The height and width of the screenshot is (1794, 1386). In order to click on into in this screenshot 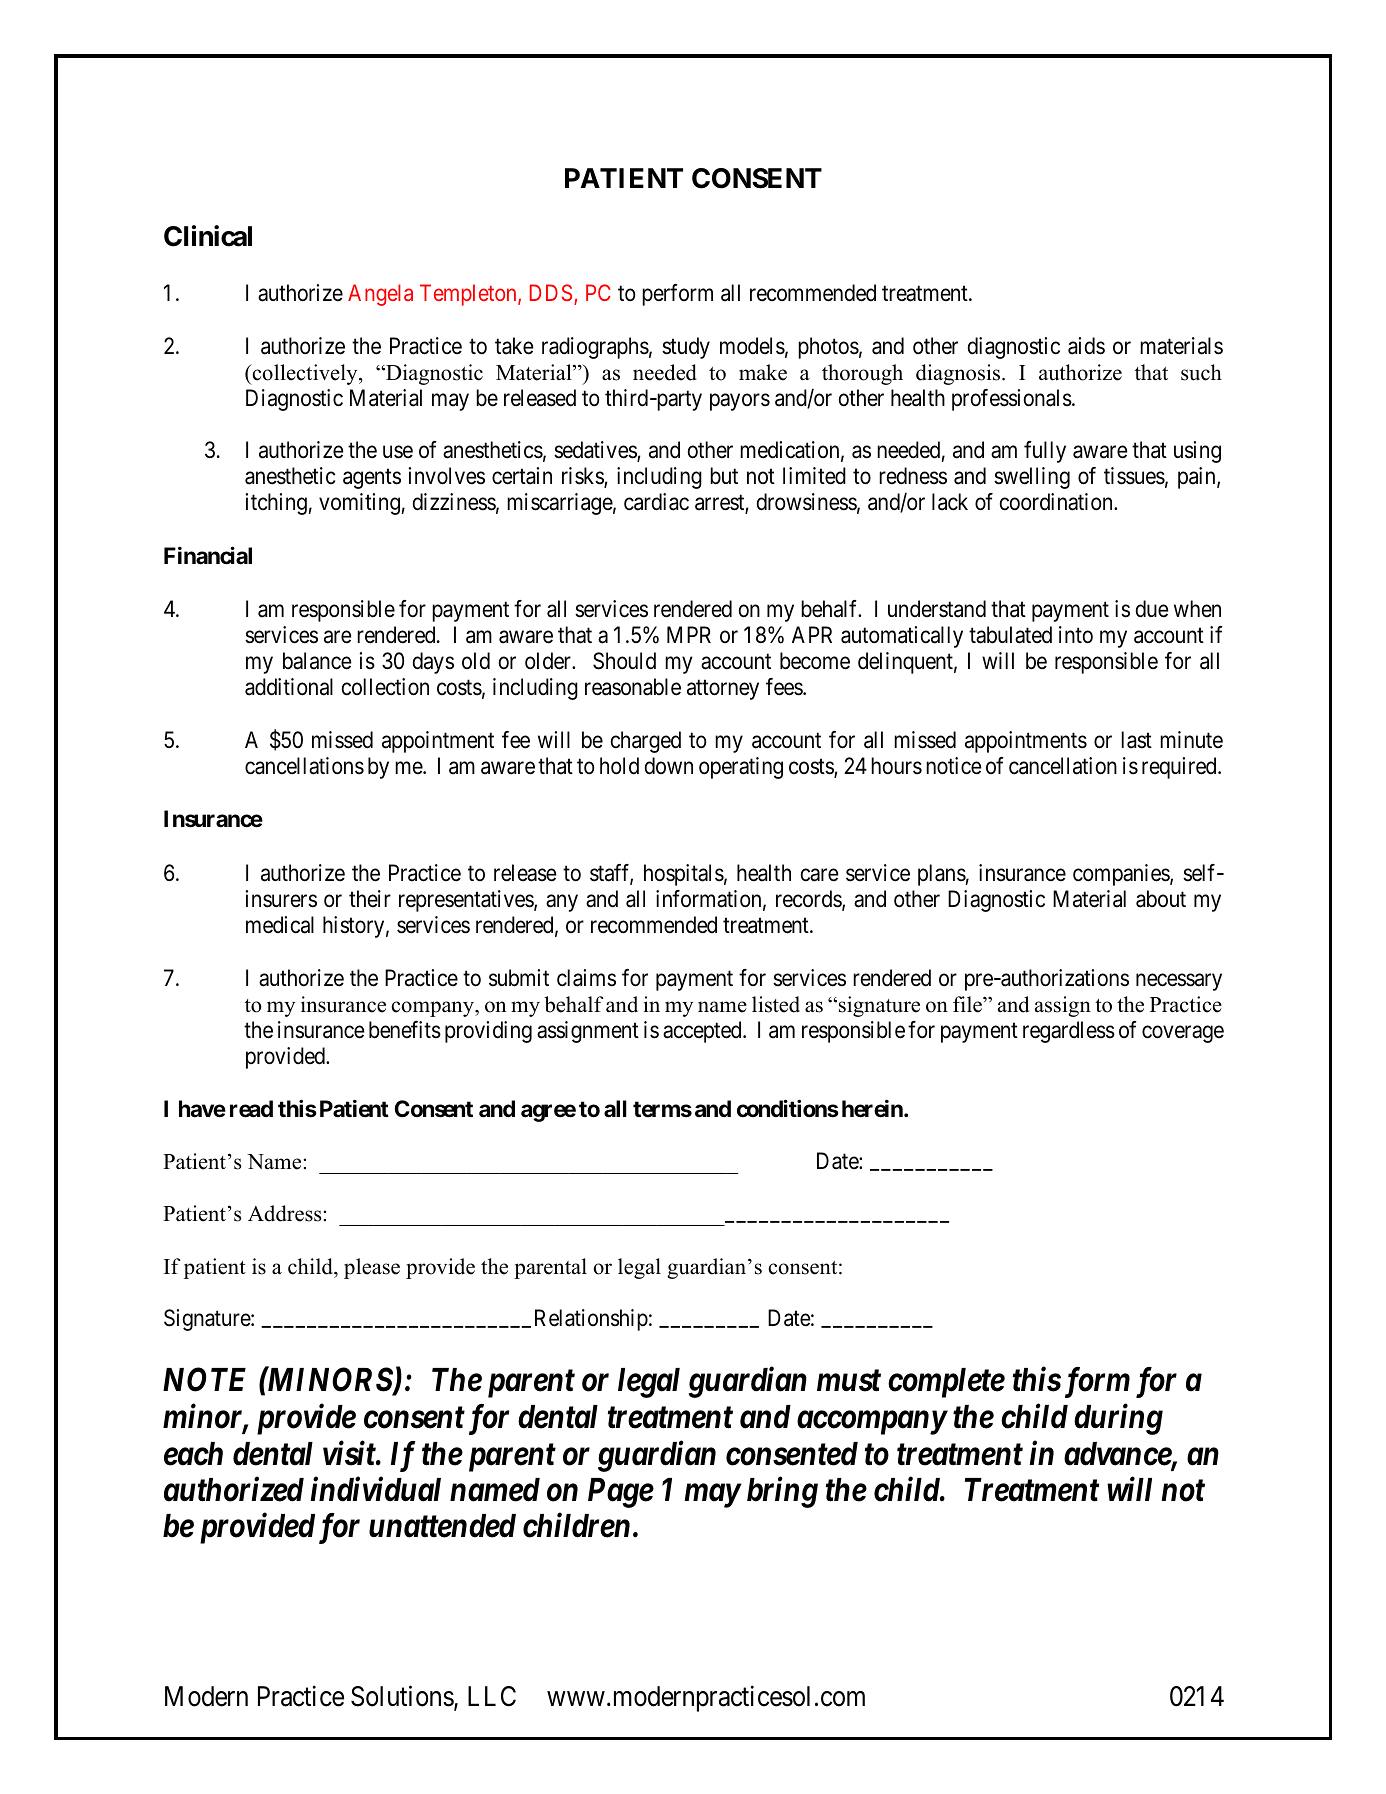, I will do `click(1076, 635)`.
